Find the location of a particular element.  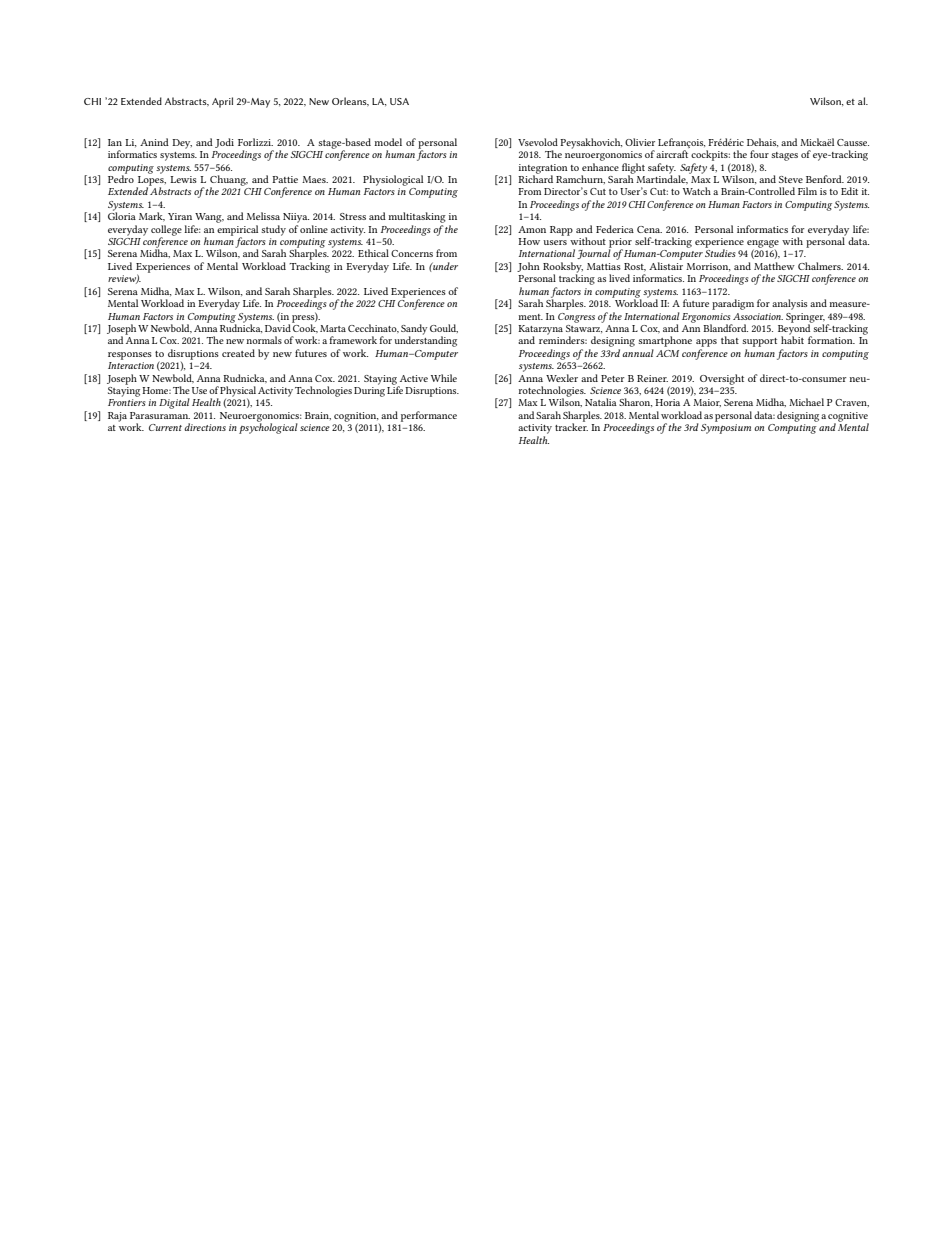

performance is located at coordinates (429, 416).
